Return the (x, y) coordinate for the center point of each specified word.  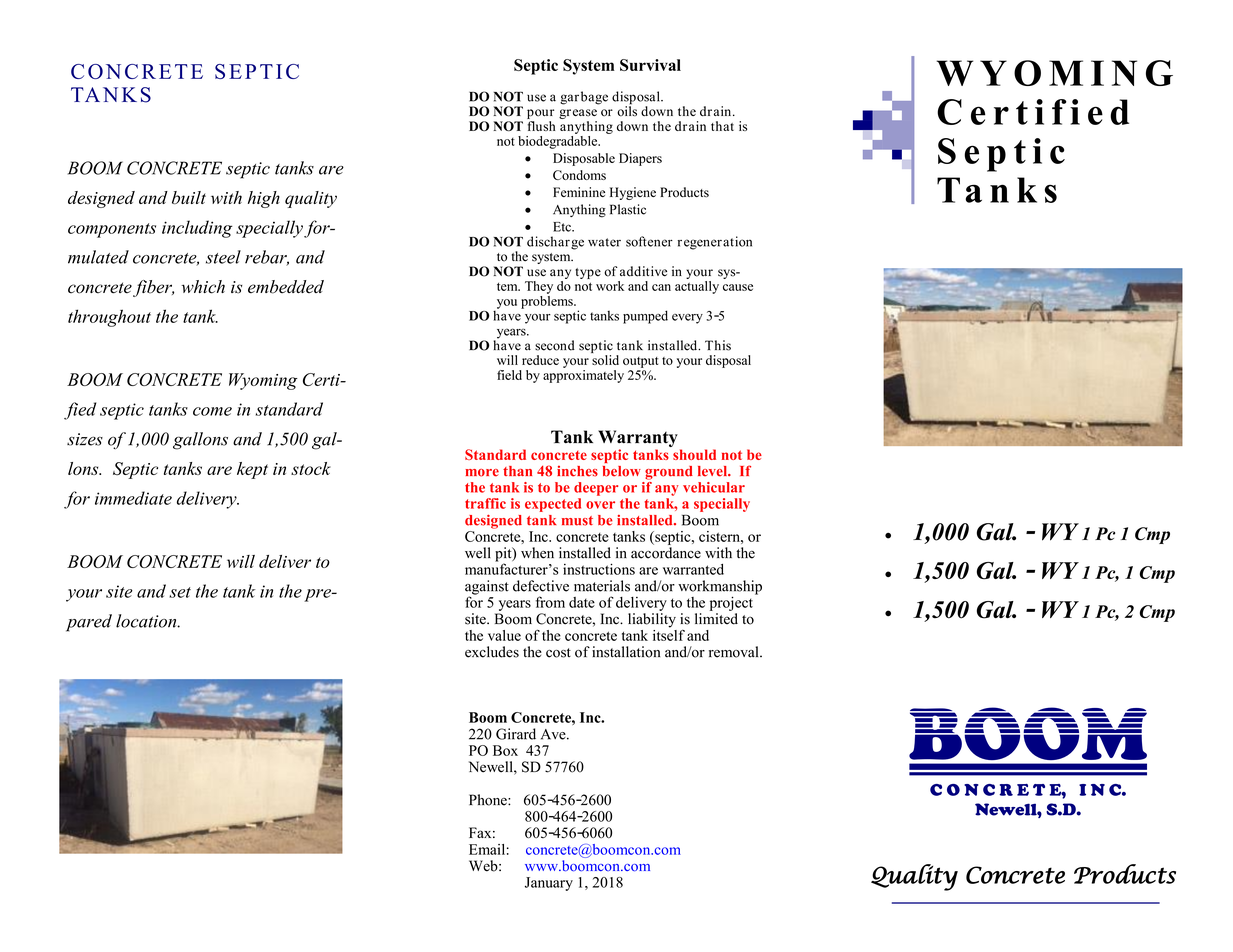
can (661, 287)
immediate (133, 498)
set (180, 592)
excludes (492, 652)
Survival (650, 65)
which (203, 287)
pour (540, 114)
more (482, 473)
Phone (489, 800)
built (189, 197)
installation (626, 652)
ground (669, 473)
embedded (286, 287)
